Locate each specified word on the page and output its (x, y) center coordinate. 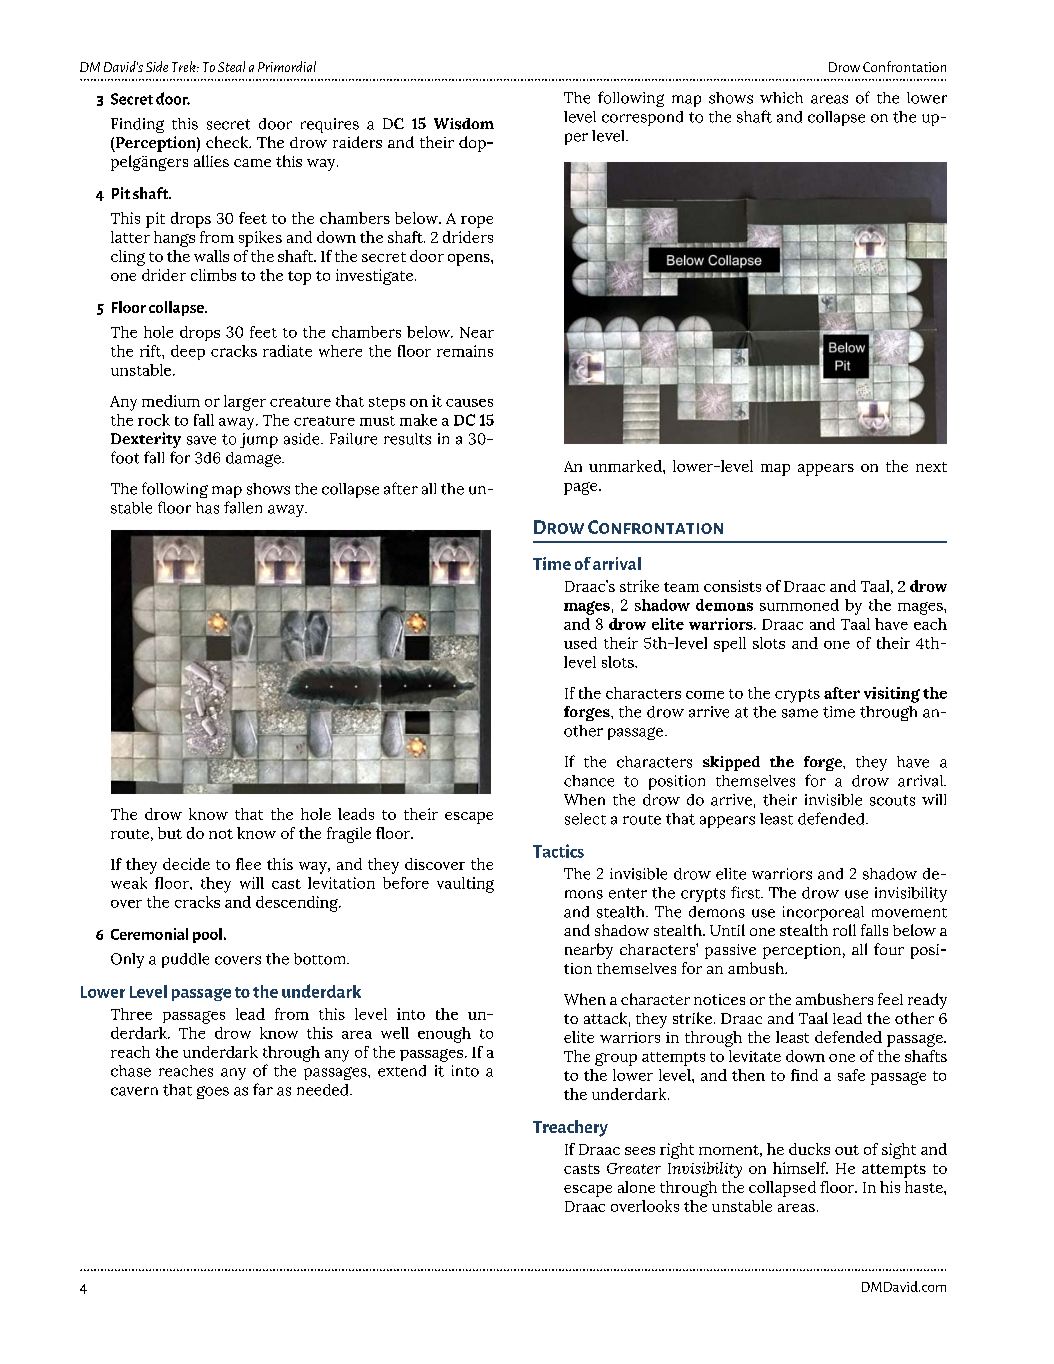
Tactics (558, 851)
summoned (799, 605)
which (781, 98)
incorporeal (823, 913)
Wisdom (464, 124)
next (931, 467)
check (228, 142)
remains (465, 351)
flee (248, 864)
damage (254, 459)
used (580, 643)
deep (188, 352)
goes (213, 1092)
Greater (634, 1168)
